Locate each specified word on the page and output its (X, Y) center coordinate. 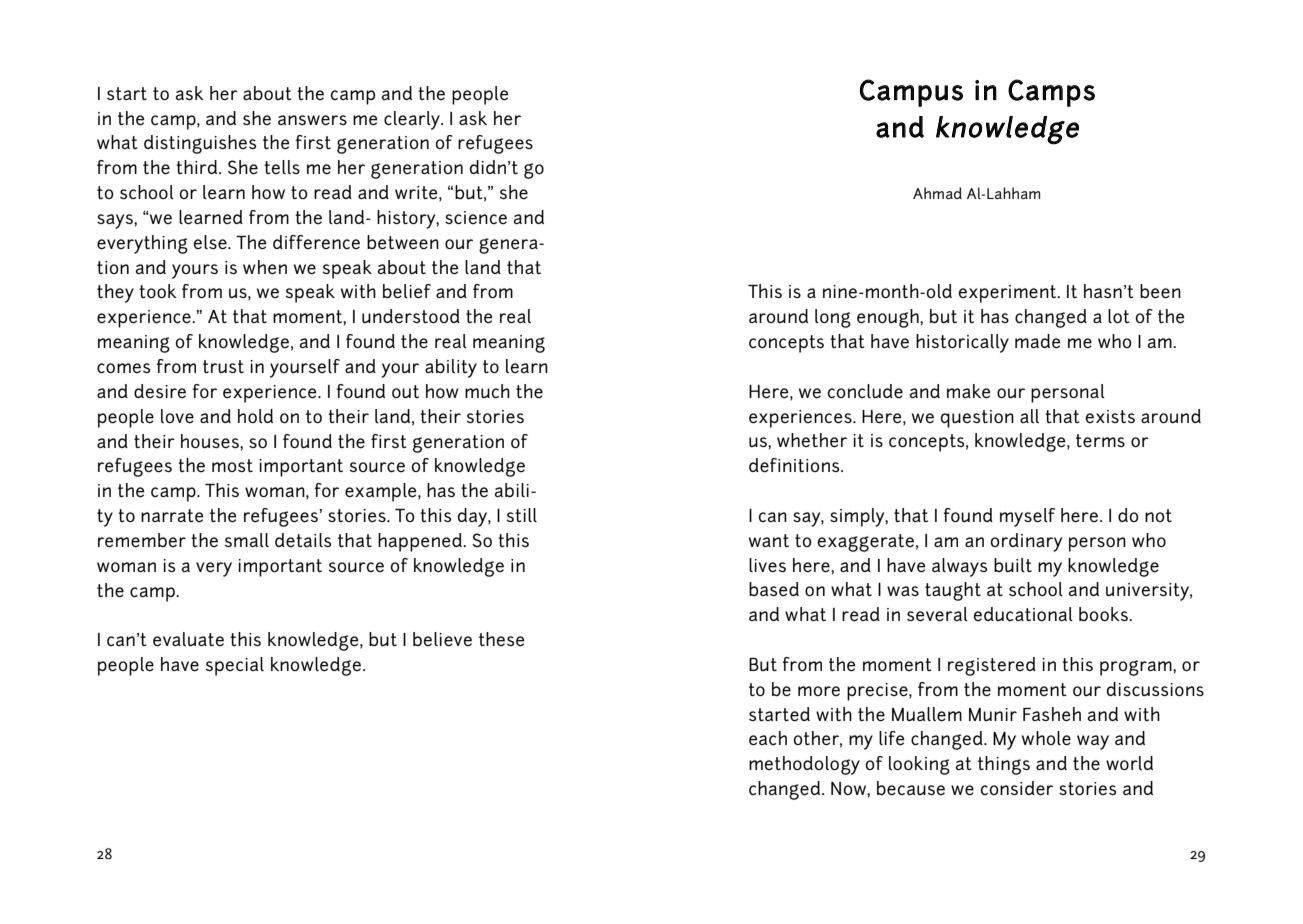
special (235, 666)
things (1004, 765)
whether (812, 440)
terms (1100, 441)
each (768, 738)
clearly (413, 120)
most (232, 465)
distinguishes (200, 144)
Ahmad (937, 193)
